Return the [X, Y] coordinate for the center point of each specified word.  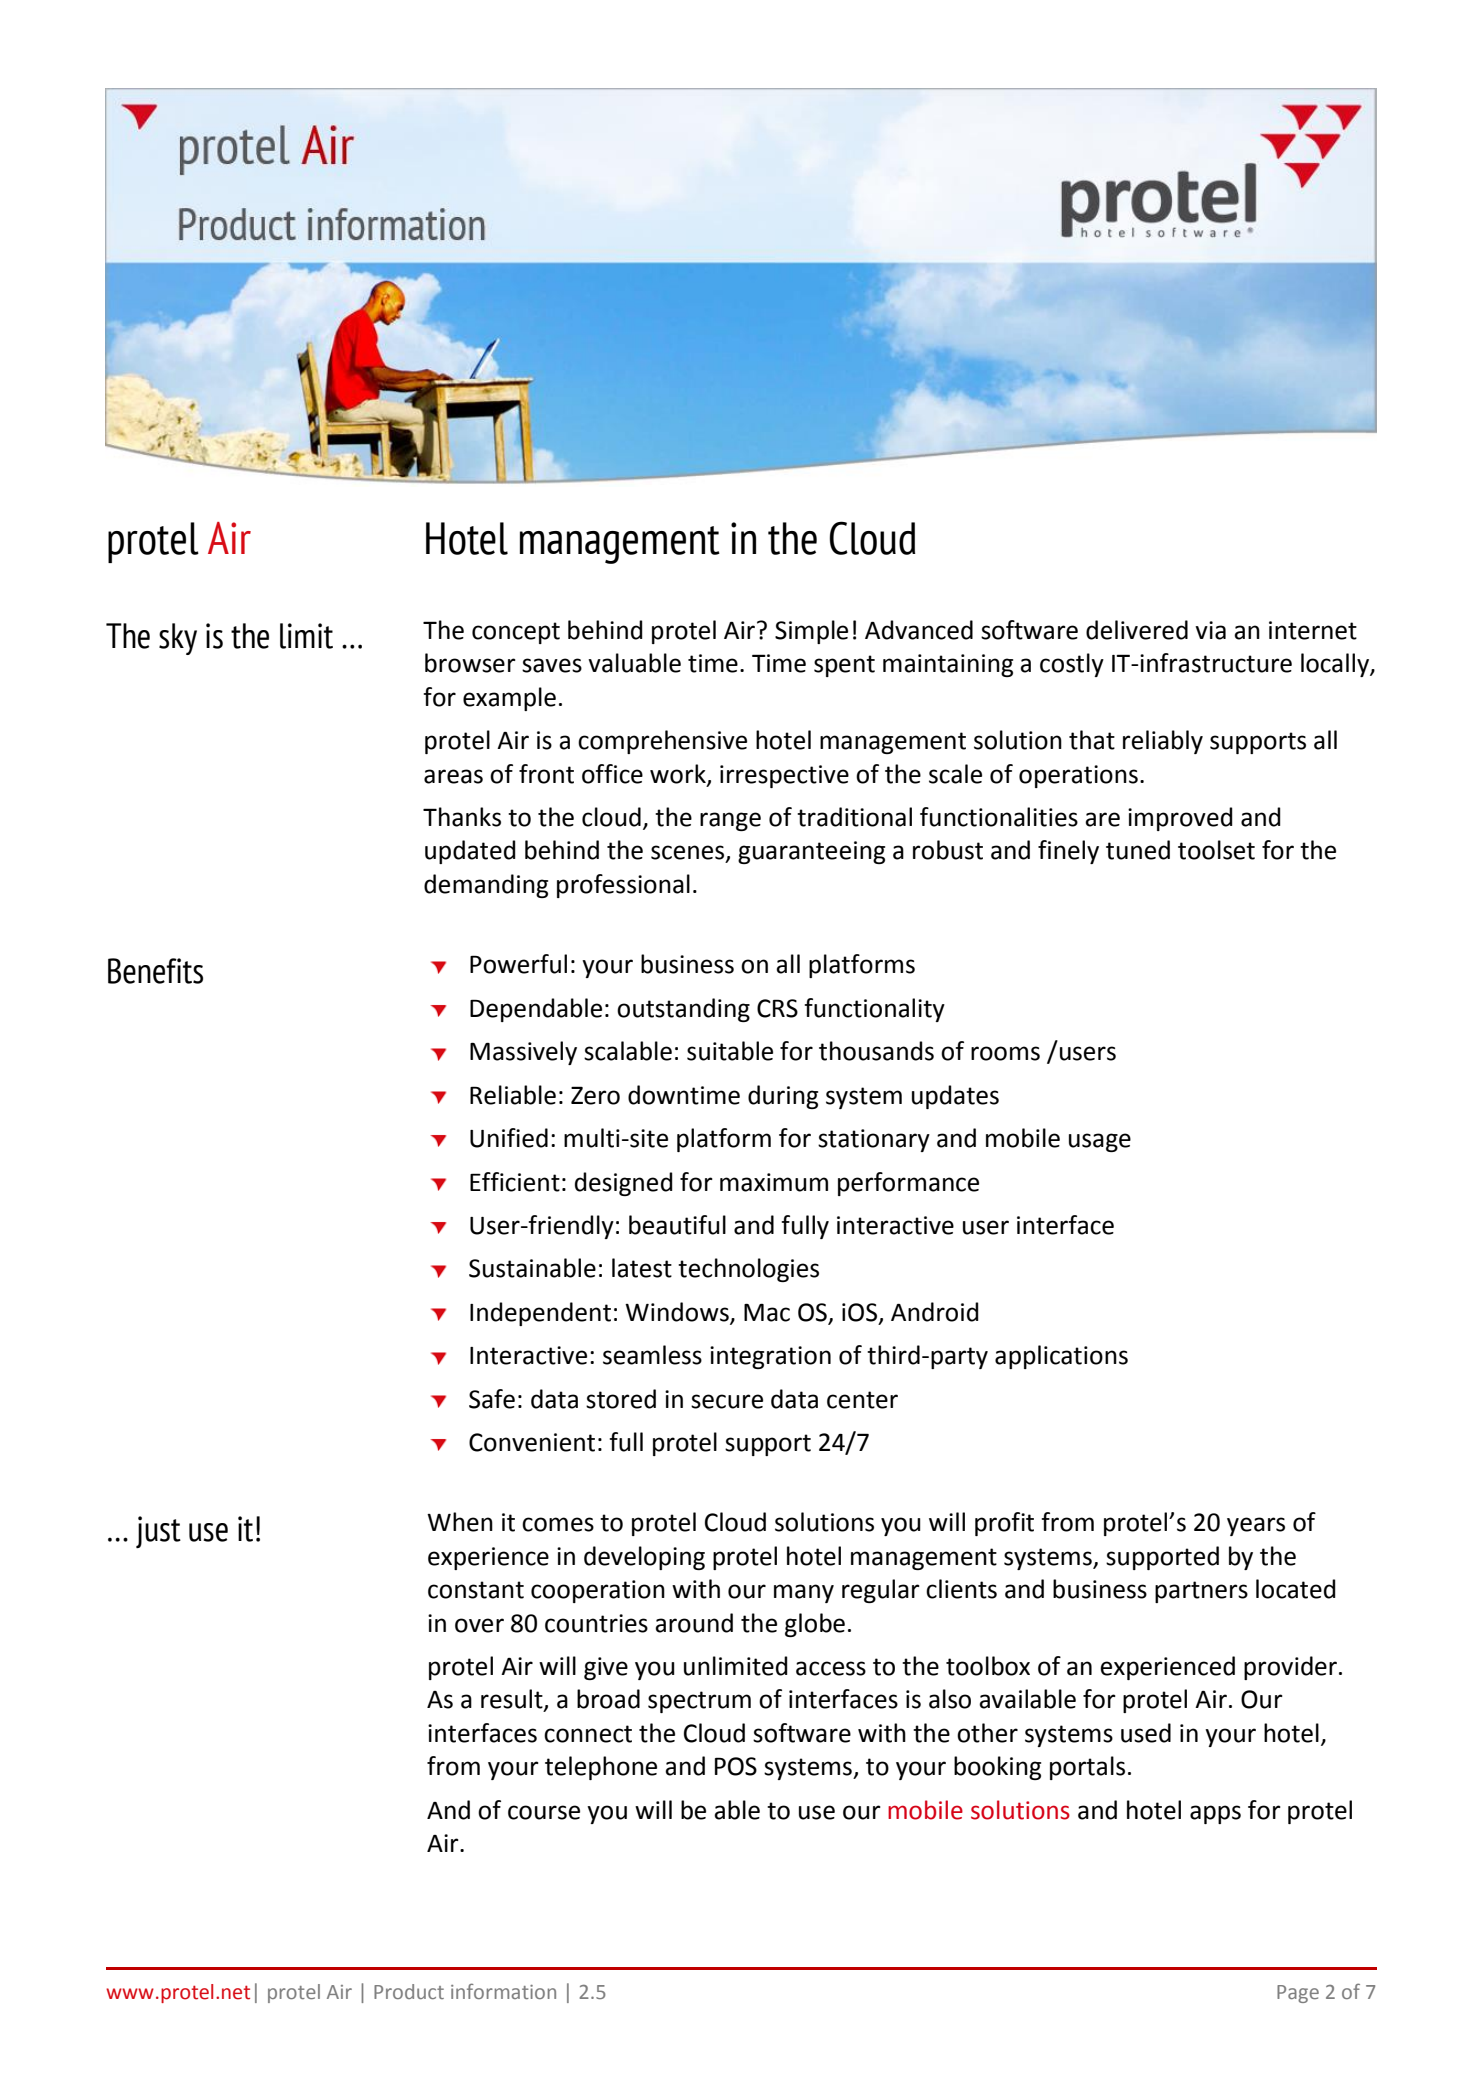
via [1210, 630]
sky [178, 639]
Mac [767, 1312]
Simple [811, 632]
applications [1061, 1357]
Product [409, 1991]
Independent [540, 1314]
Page [1298, 1994]
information [503, 1991]
